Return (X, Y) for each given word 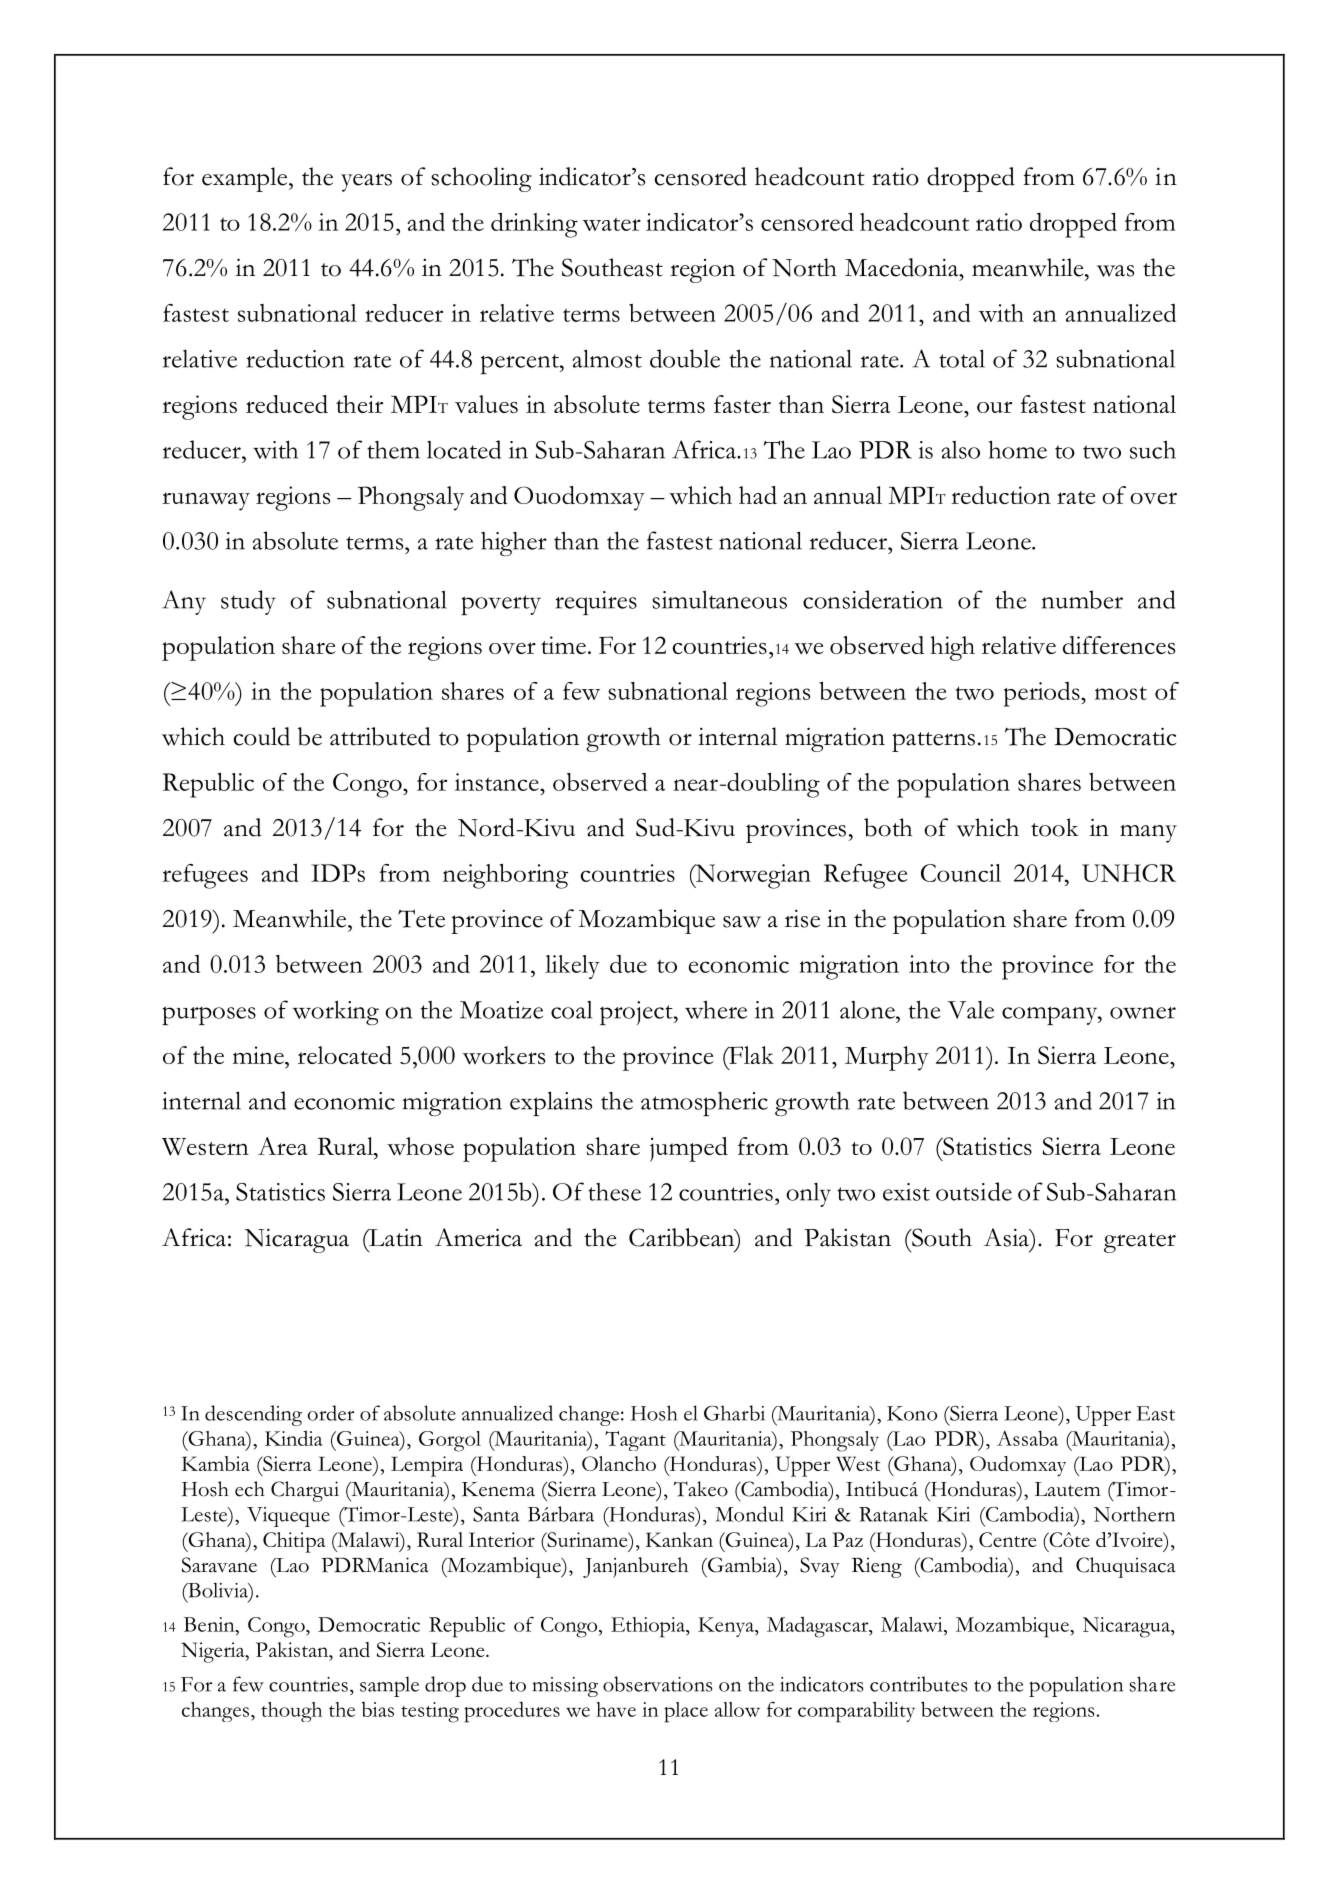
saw (742, 922)
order (331, 1413)
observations (657, 1684)
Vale (970, 1010)
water (612, 224)
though (291, 1712)
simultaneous (719, 599)
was (1115, 271)
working (335, 1012)
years (366, 182)
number (1082, 599)
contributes (918, 1684)
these (614, 1192)
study (248, 602)
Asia (1007, 1237)
